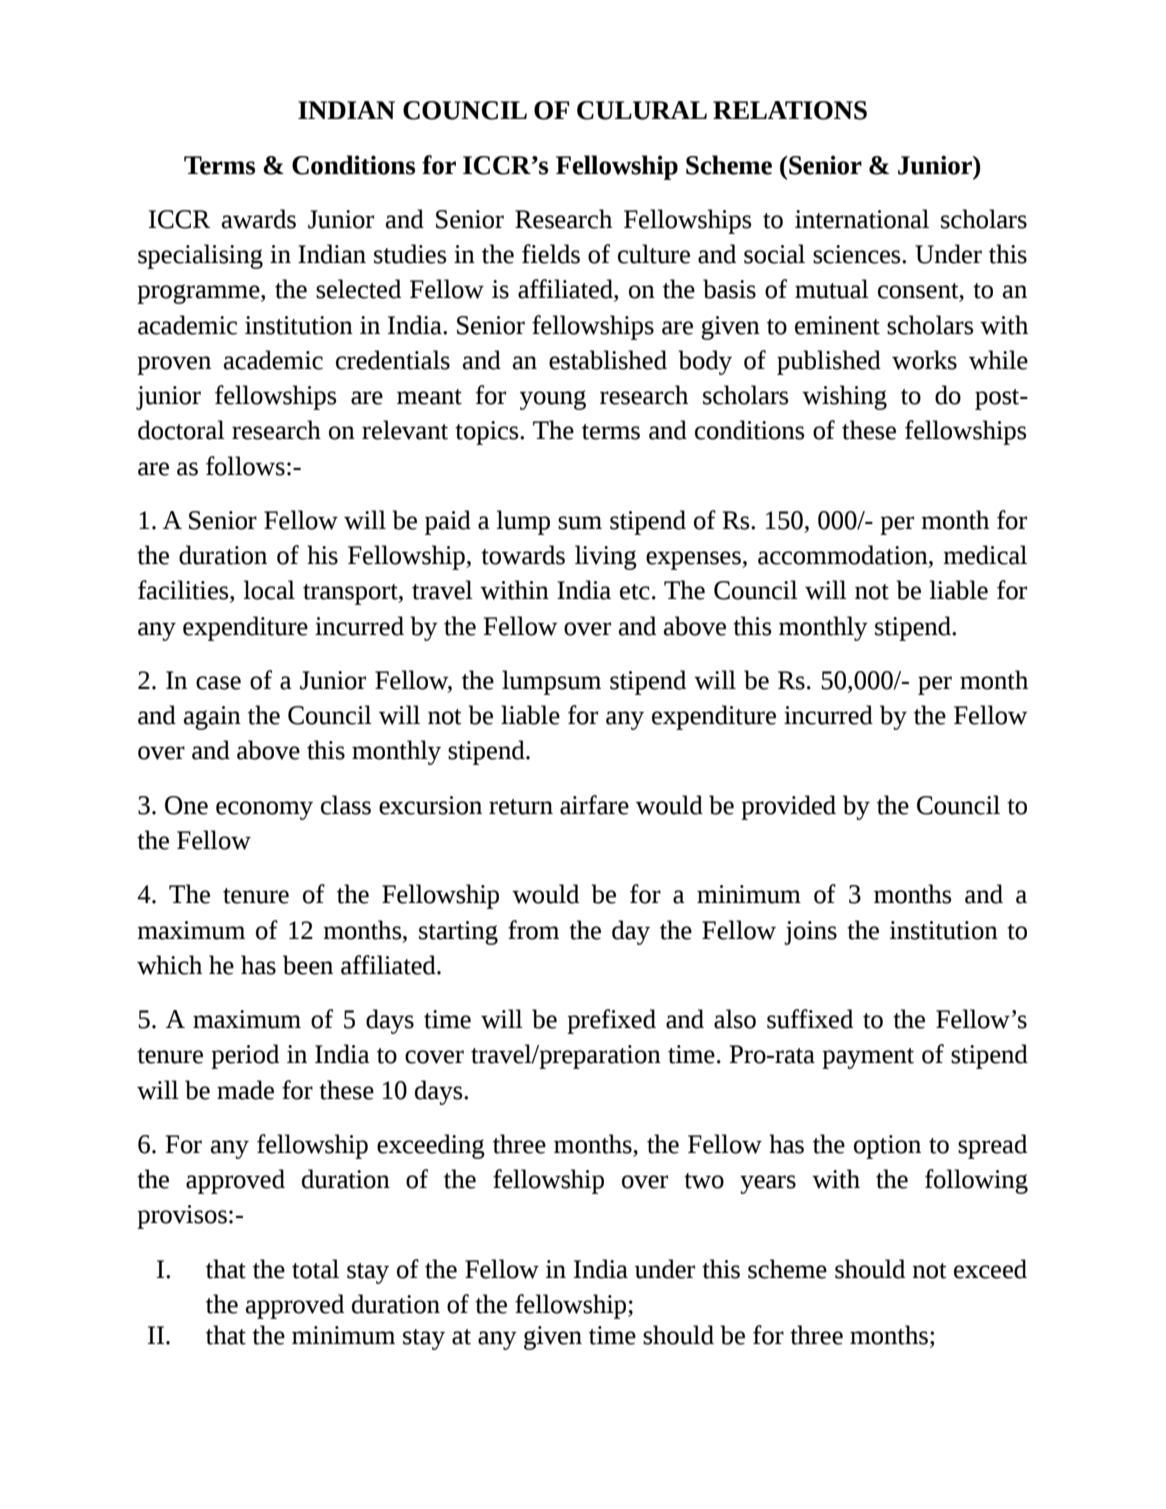  What do you see at coordinates (868, 1058) in the page?
I see `payment` at bounding box center [868, 1058].
